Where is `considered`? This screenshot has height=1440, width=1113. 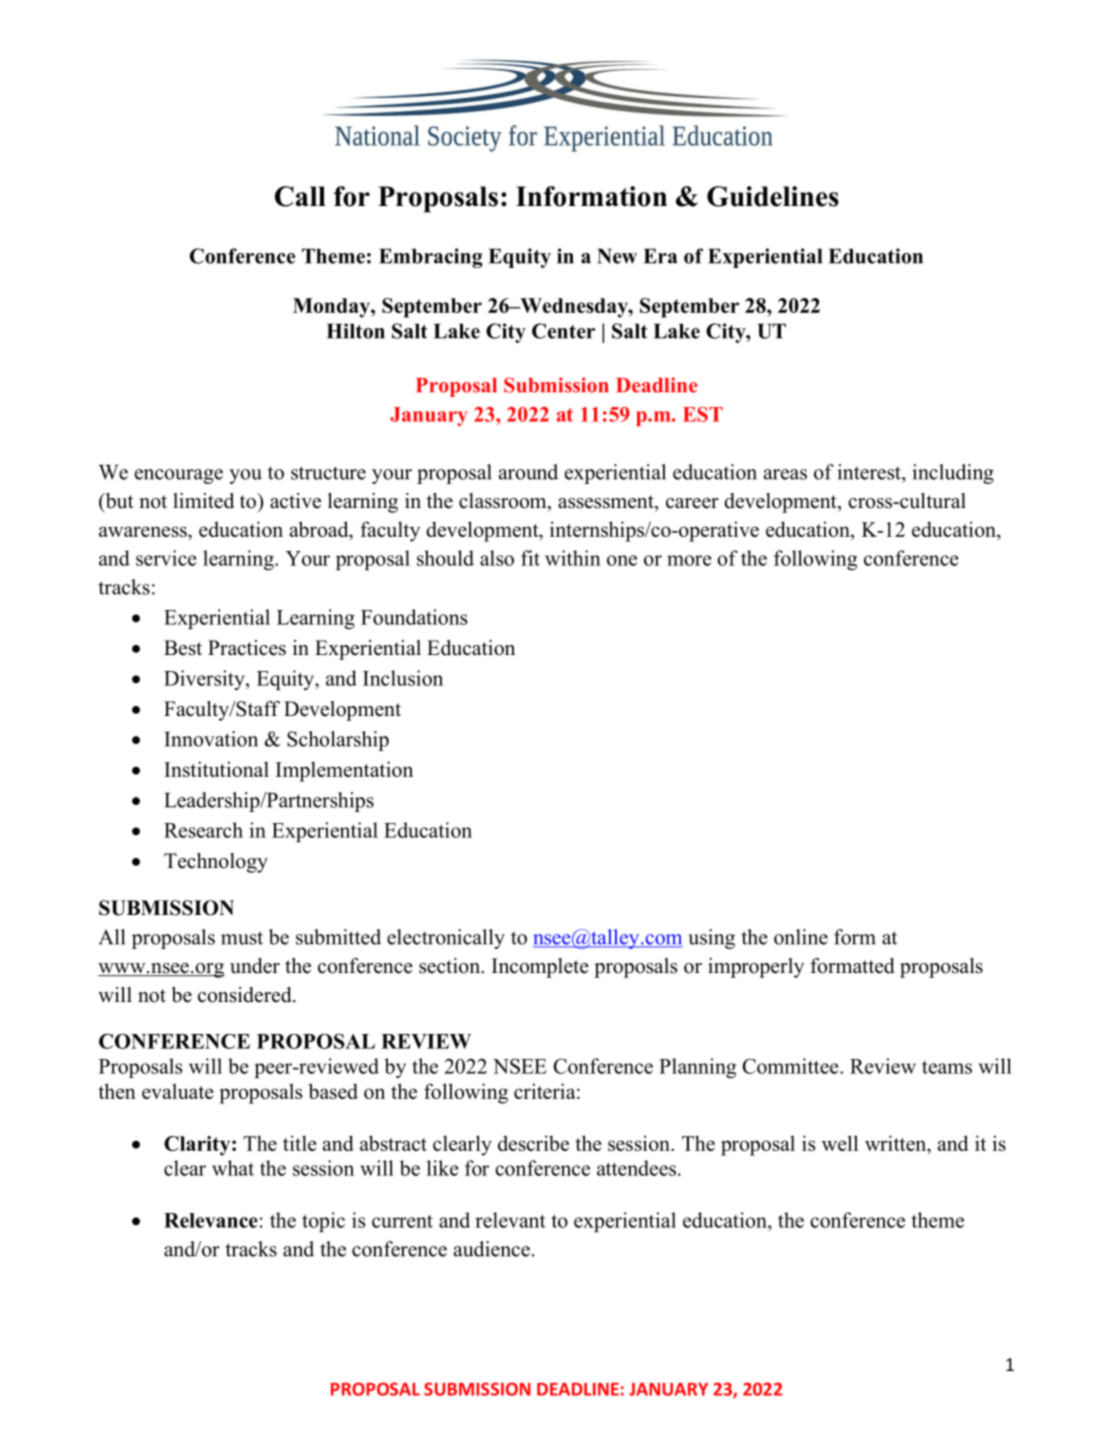 considered is located at coordinates (246, 995).
